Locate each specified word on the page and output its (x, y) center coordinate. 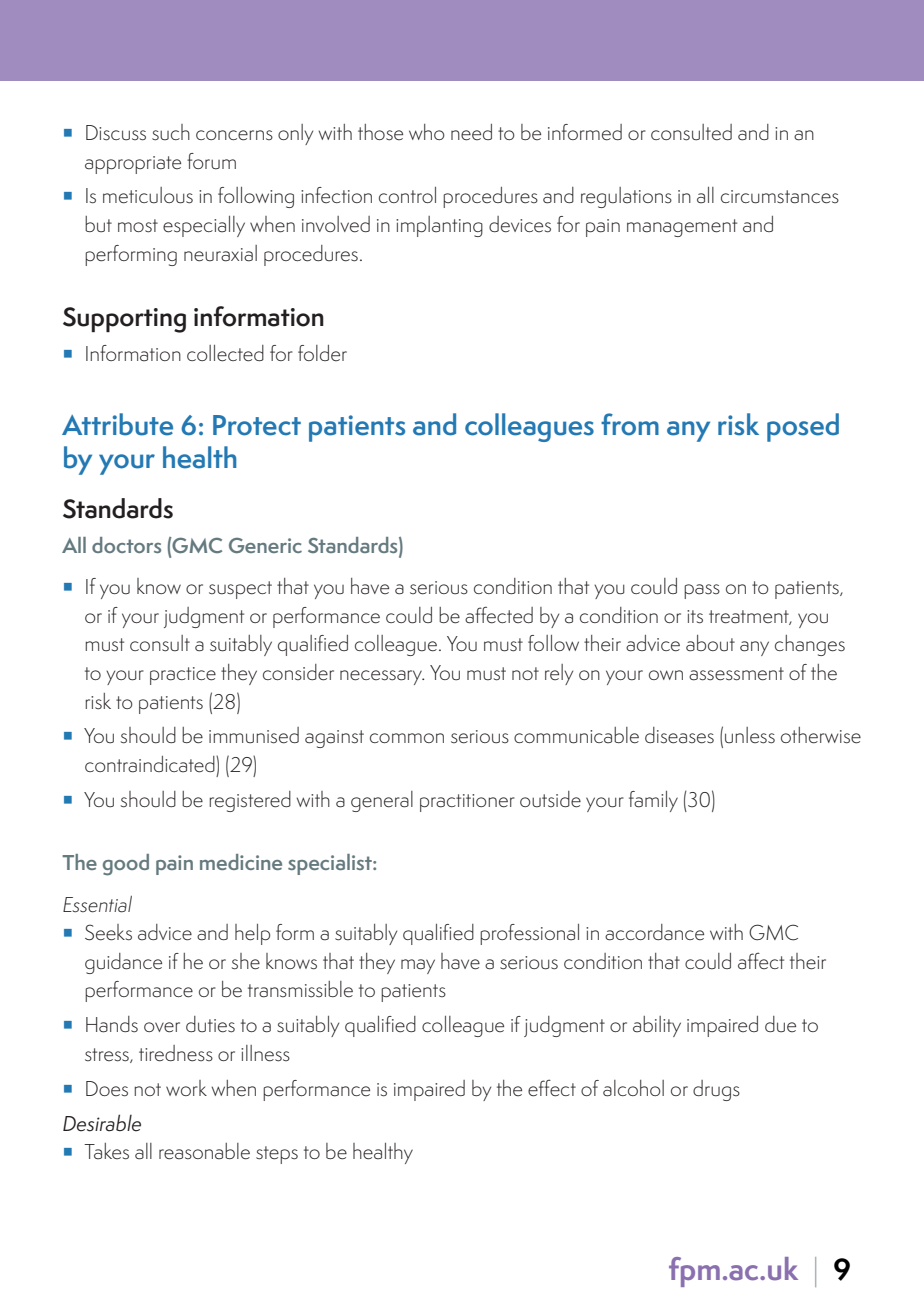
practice (183, 676)
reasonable (204, 1151)
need (471, 132)
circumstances (780, 197)
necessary (382, 677)
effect (552, 1088)
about (710, 643)
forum (211, 161)
